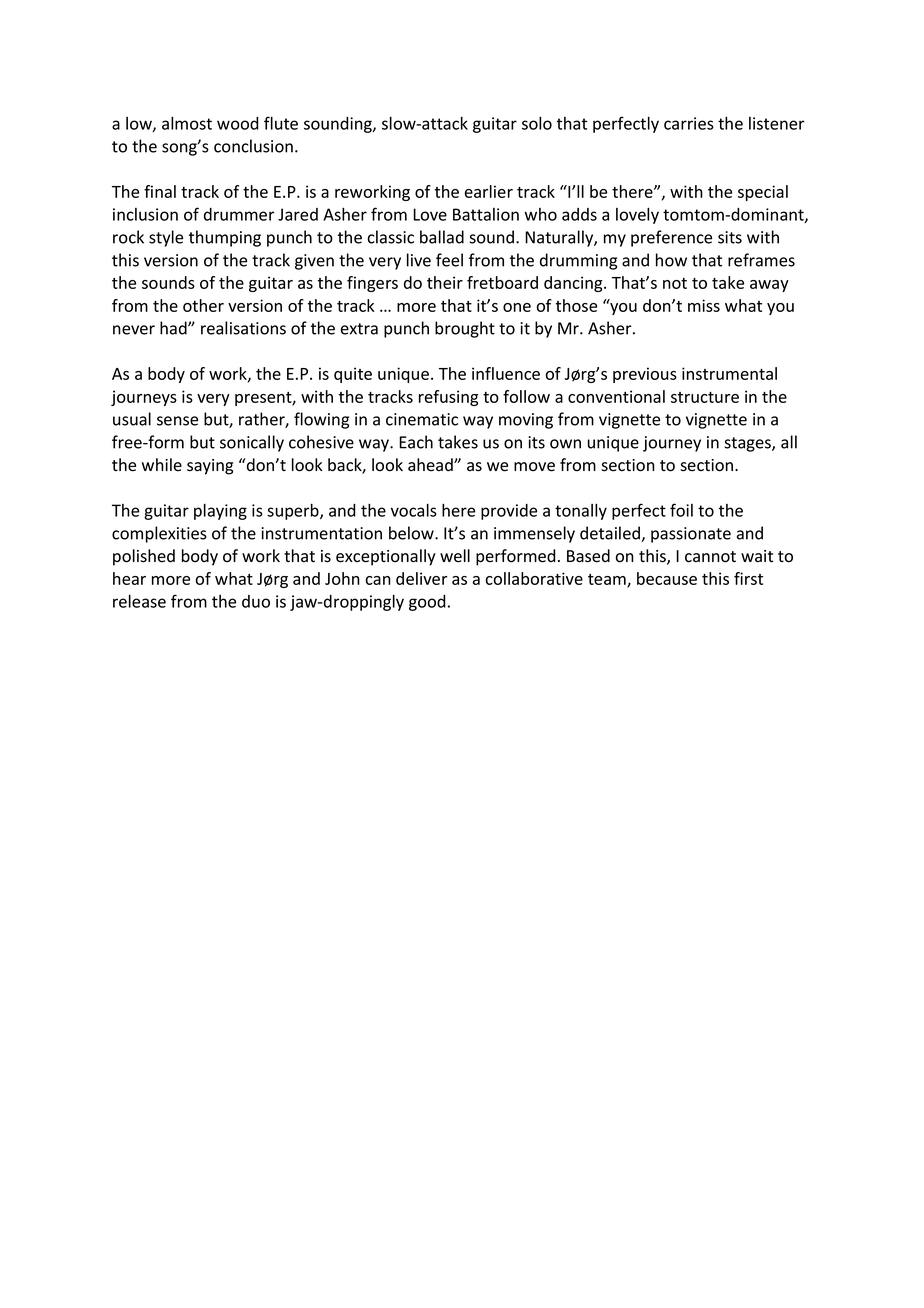 The height and width of the screenshot is (1308, 924). I want to click on carries, so click(689, 123).
